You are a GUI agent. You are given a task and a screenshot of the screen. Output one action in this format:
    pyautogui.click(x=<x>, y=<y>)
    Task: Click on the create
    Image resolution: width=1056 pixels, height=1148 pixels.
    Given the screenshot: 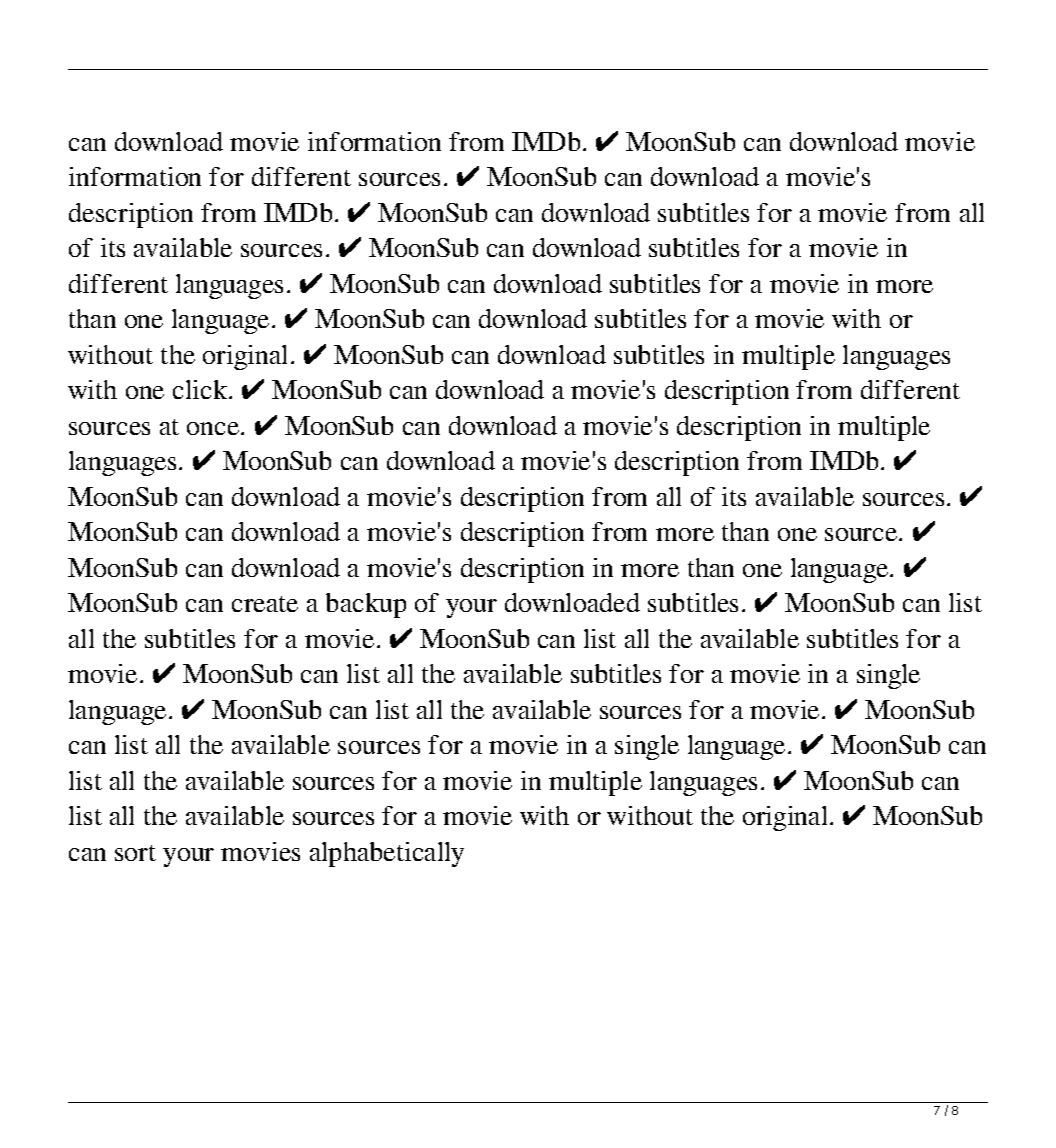 What is the action you would take?
    pyautogui.click(x=265, y=604)
